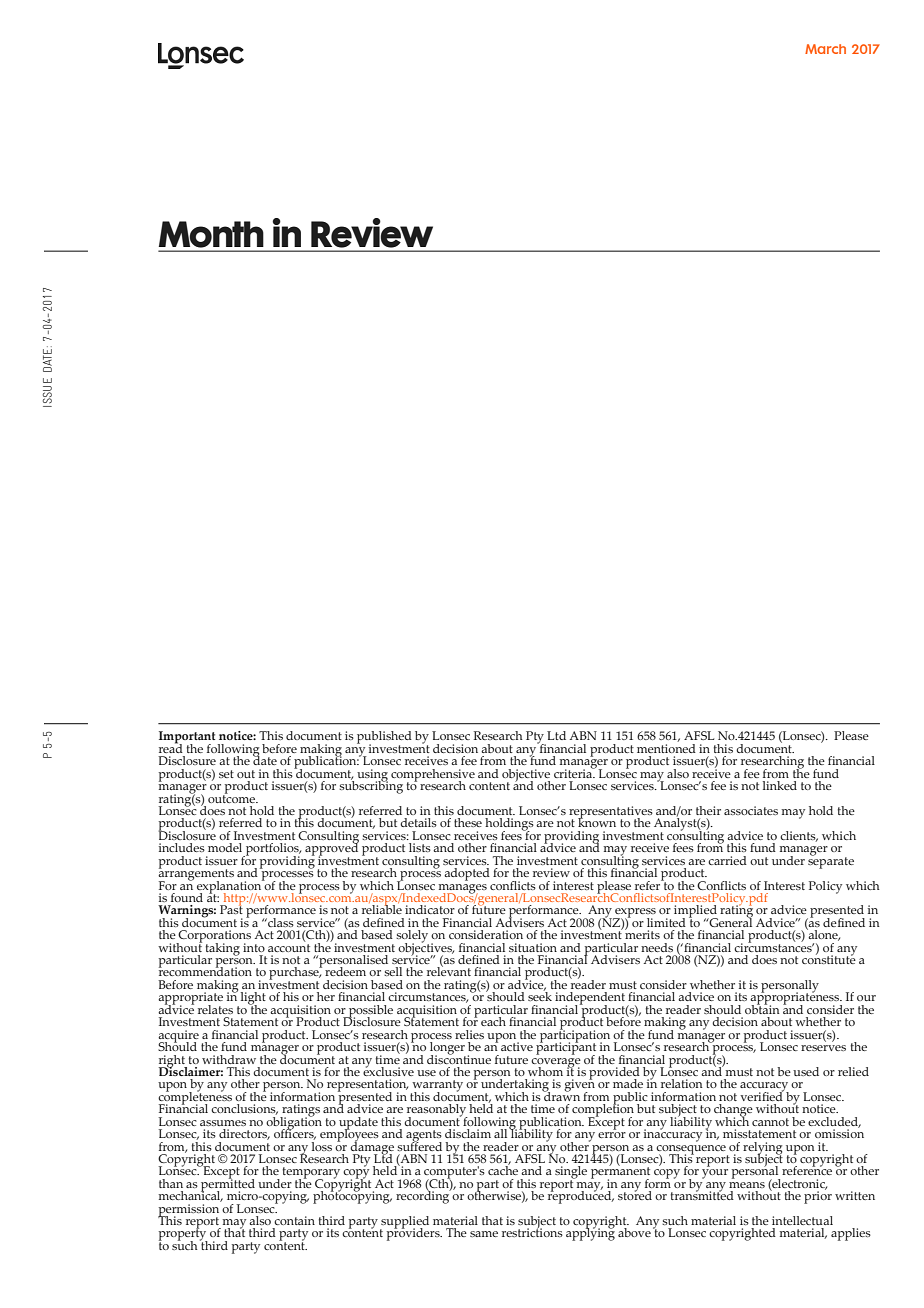 Image resolution: width=924 pixels, height=1308 pixels. Describe the element at coordinates (825, 49) in the image. I see `March` at that location.
